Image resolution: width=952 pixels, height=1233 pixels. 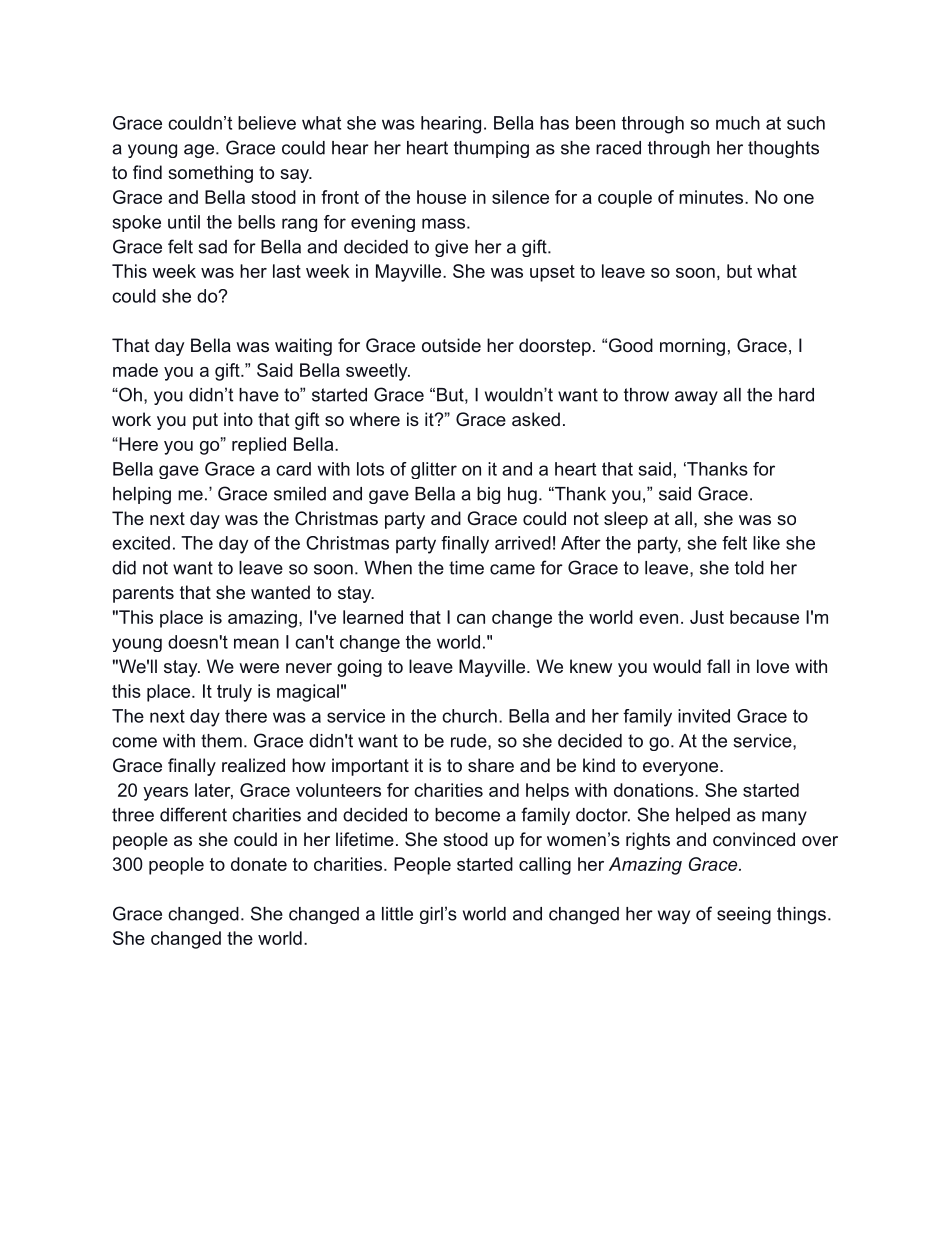 What do you see at coordinates (536, 419) in the screenshot?
I see `asked` at bounding box center [536, 419].
